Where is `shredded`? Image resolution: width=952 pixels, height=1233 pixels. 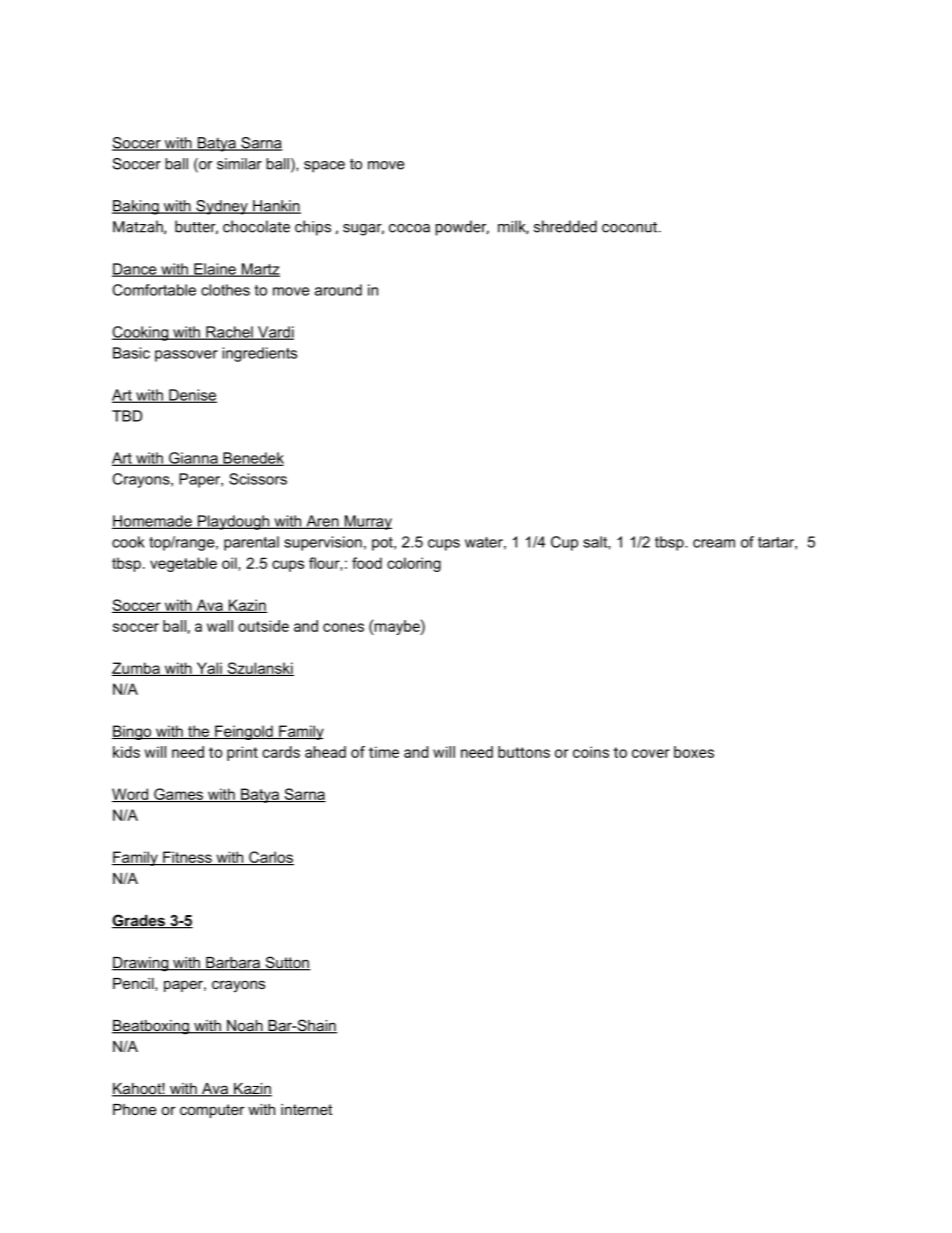 shredded is located at coordinates (565, 226).
